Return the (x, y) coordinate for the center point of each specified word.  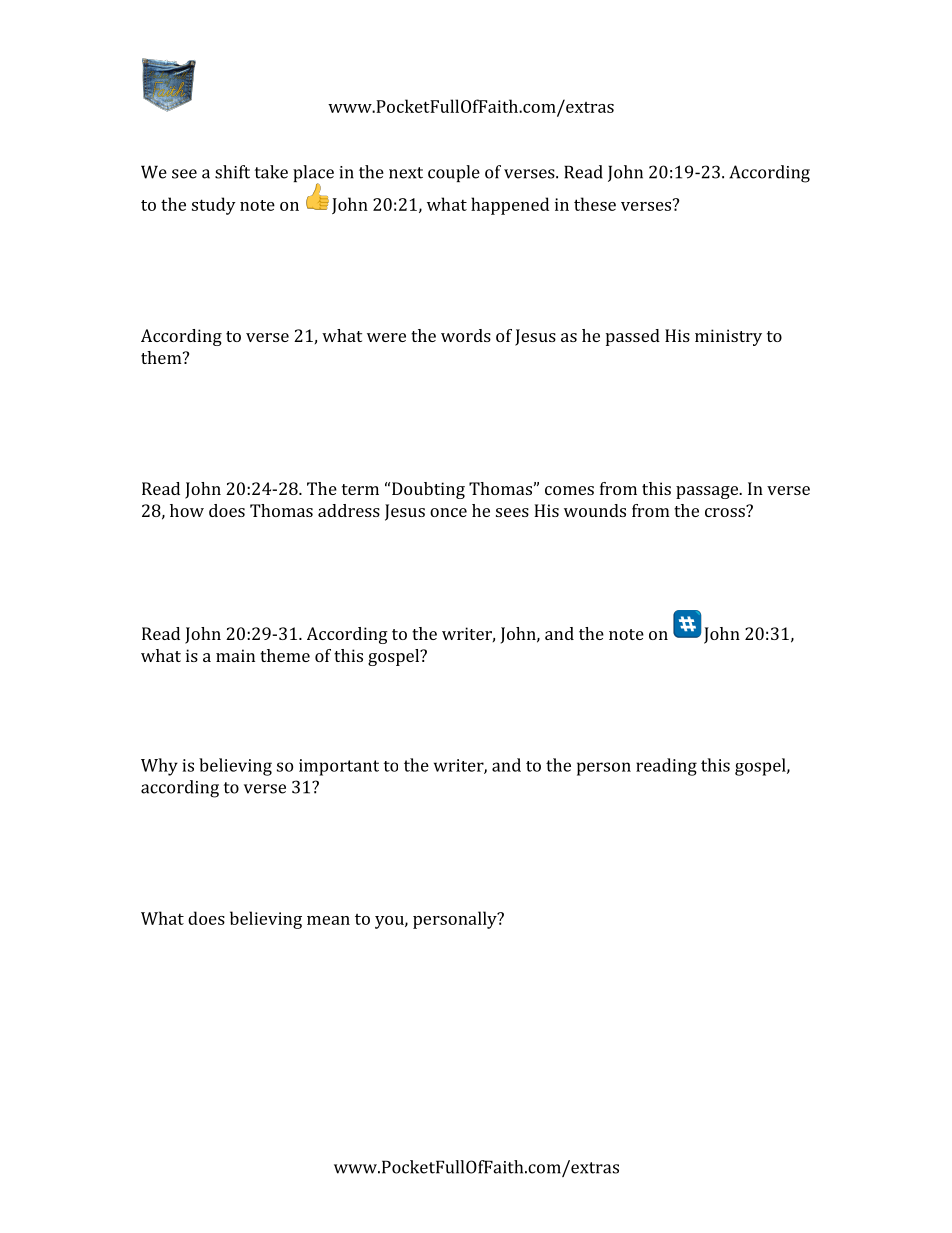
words (466, 335)
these (595, 204)
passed (633, 337)
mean (328, 920)
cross (726, 511)
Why (159, 767)
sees (512, 512)
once (448, 512)
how (187, 510)
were (386, 337)
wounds (595, 510)
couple (454, 173)
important (339, 767)
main (235, 655)
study (214, 206)
